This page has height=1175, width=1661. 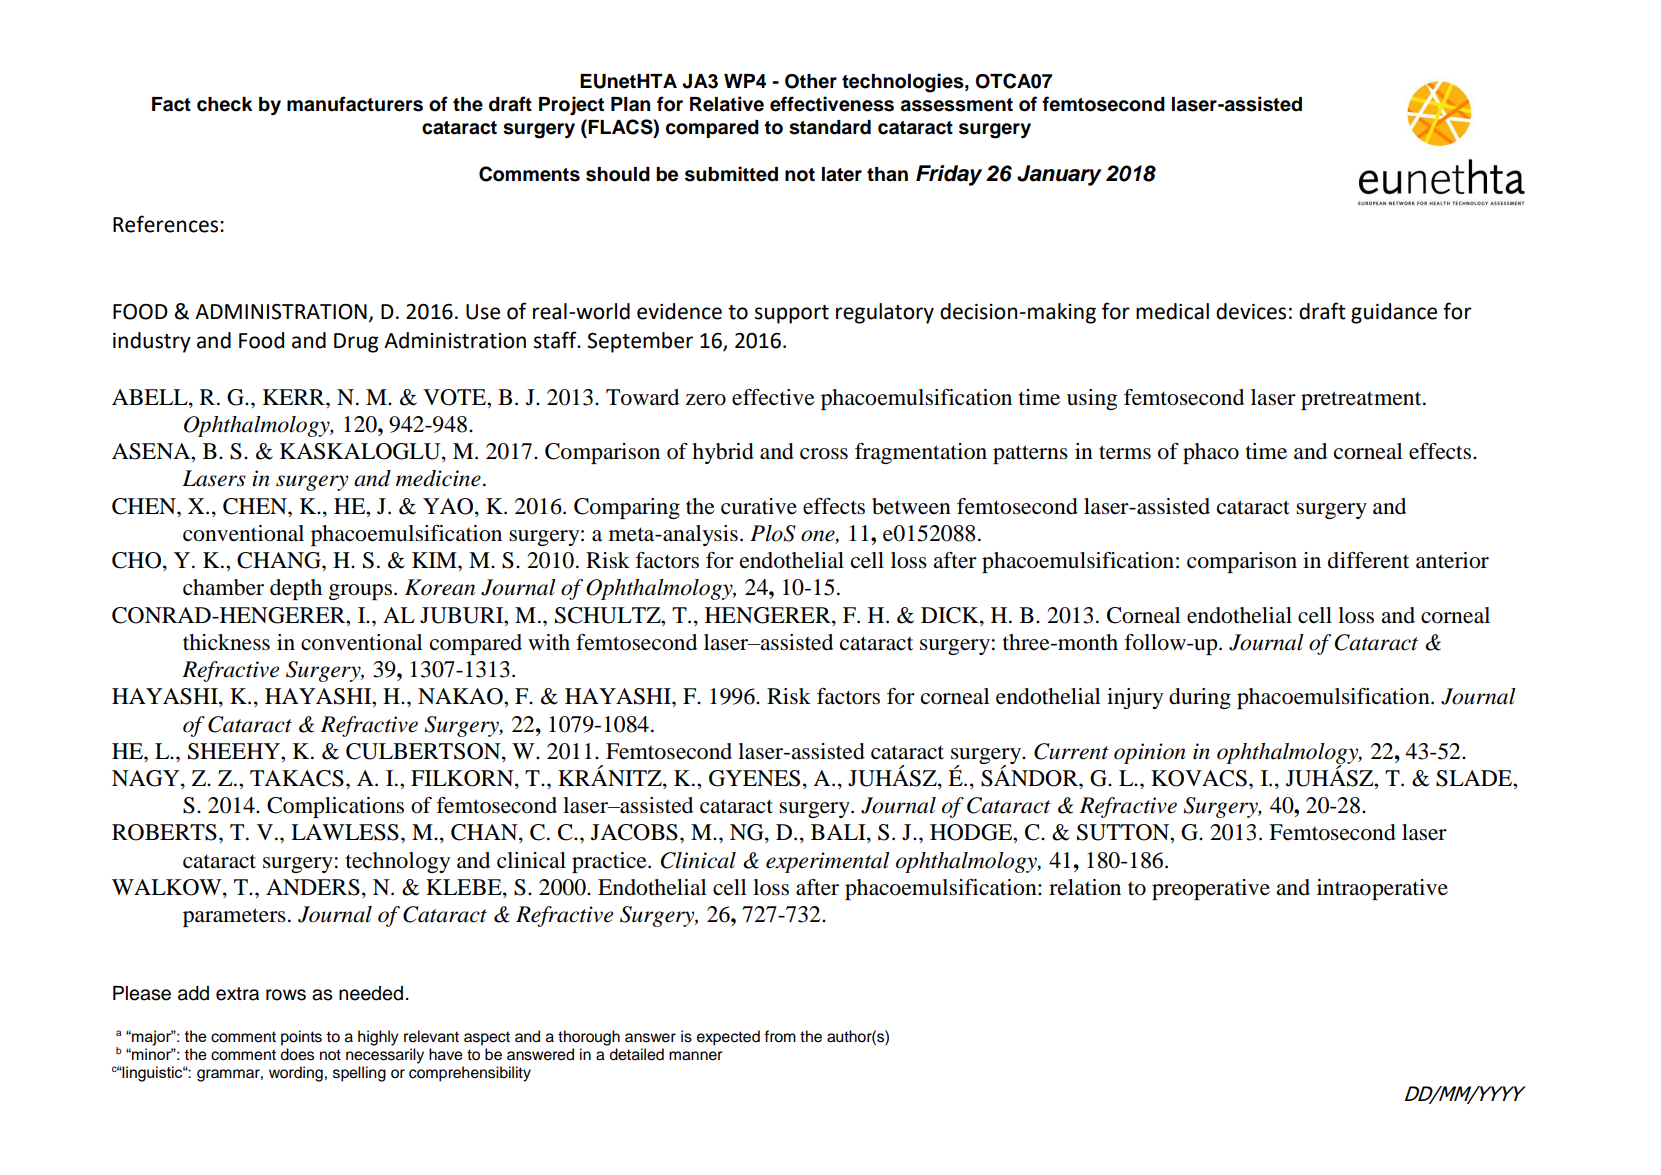 I want to click on points, so click(x=301, y=1038).
